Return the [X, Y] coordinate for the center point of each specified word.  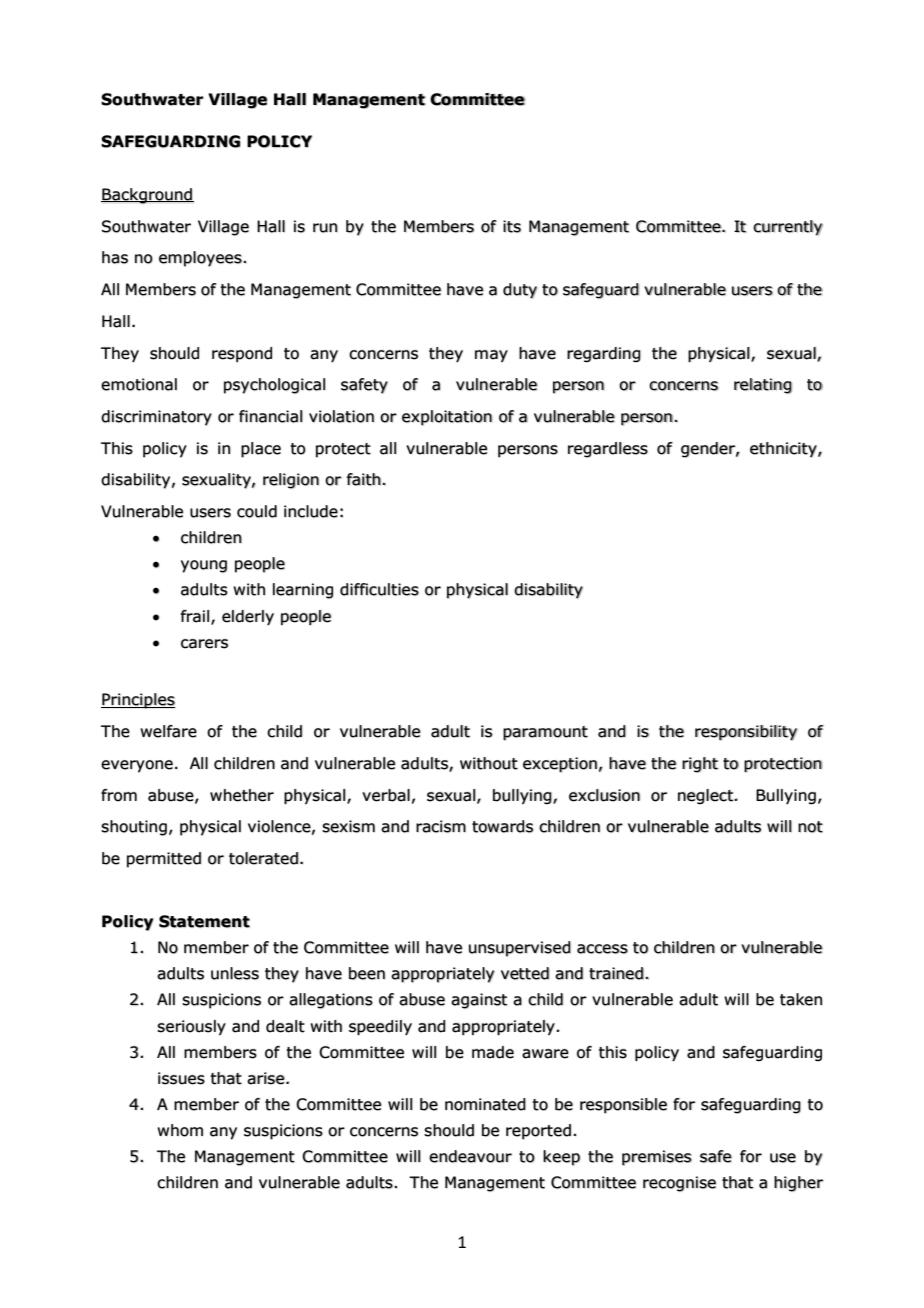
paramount [545, 733]
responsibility [746, 732]
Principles [138, 701]
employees [201, 259]
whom [180, 1130]
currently [788, 228]
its [512, 226]
